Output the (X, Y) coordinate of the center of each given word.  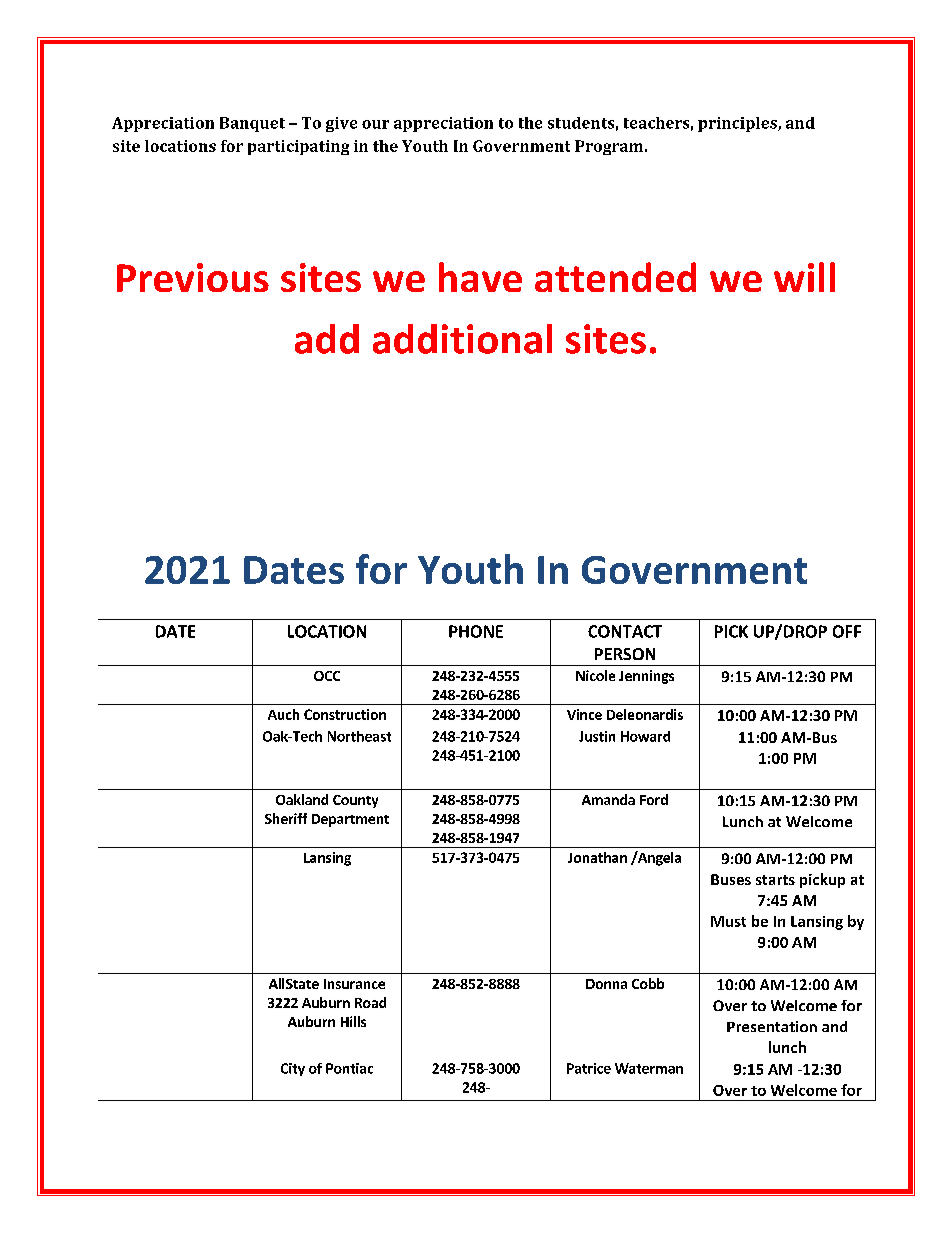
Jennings (646, 677)
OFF (847, 631)
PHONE (476, 631)
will (804, 277)
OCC (327, 676)
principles (738, 124)
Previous (193, 277)
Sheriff (286, 818)
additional (462, 339)
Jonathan (597, 857)
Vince (584, 714)
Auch (283, 714)
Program (610, 147)
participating (298, 147)
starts (775, 880)
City (293, 1069)
